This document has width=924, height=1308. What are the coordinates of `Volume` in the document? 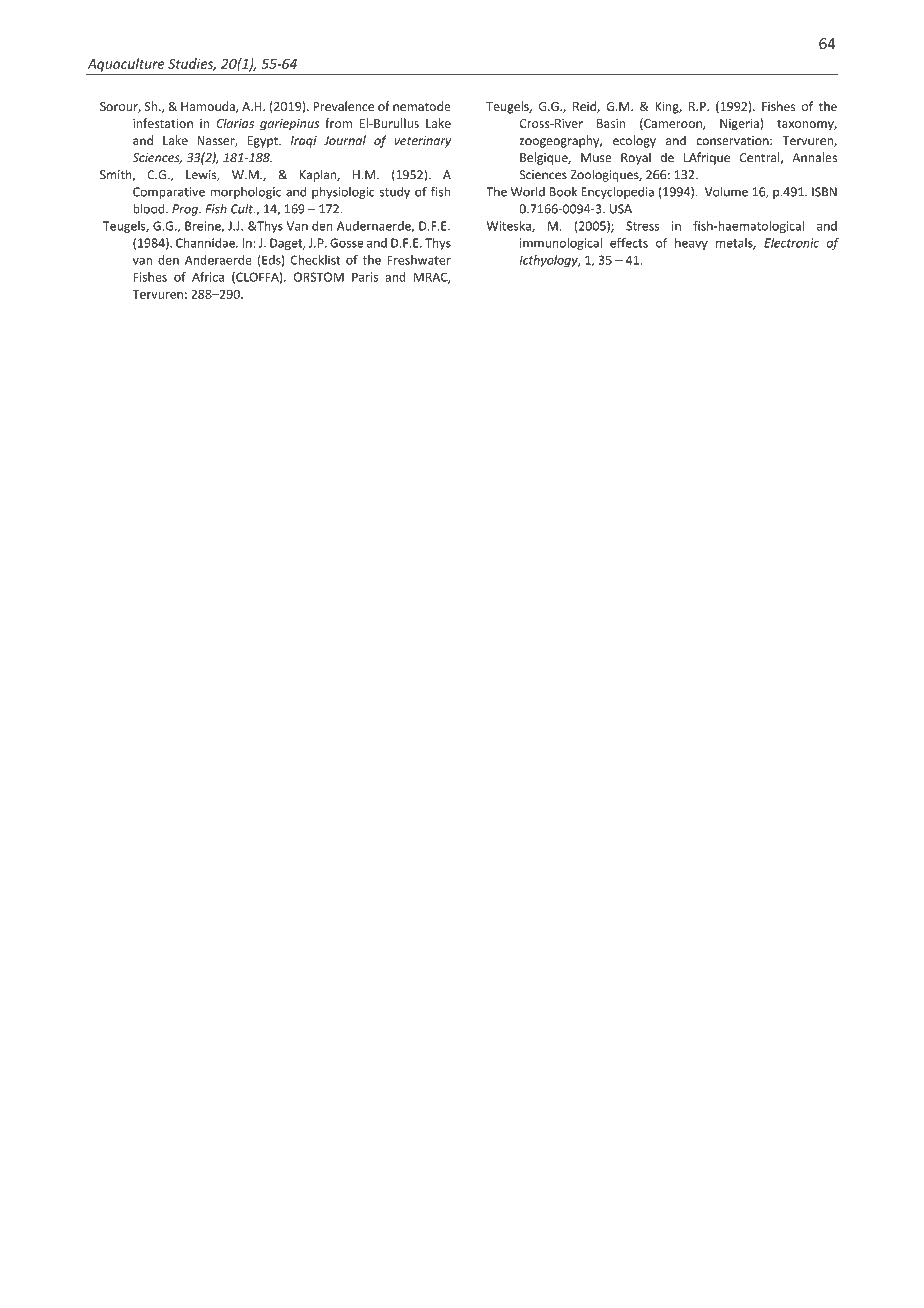 It's located at (726, 191).
